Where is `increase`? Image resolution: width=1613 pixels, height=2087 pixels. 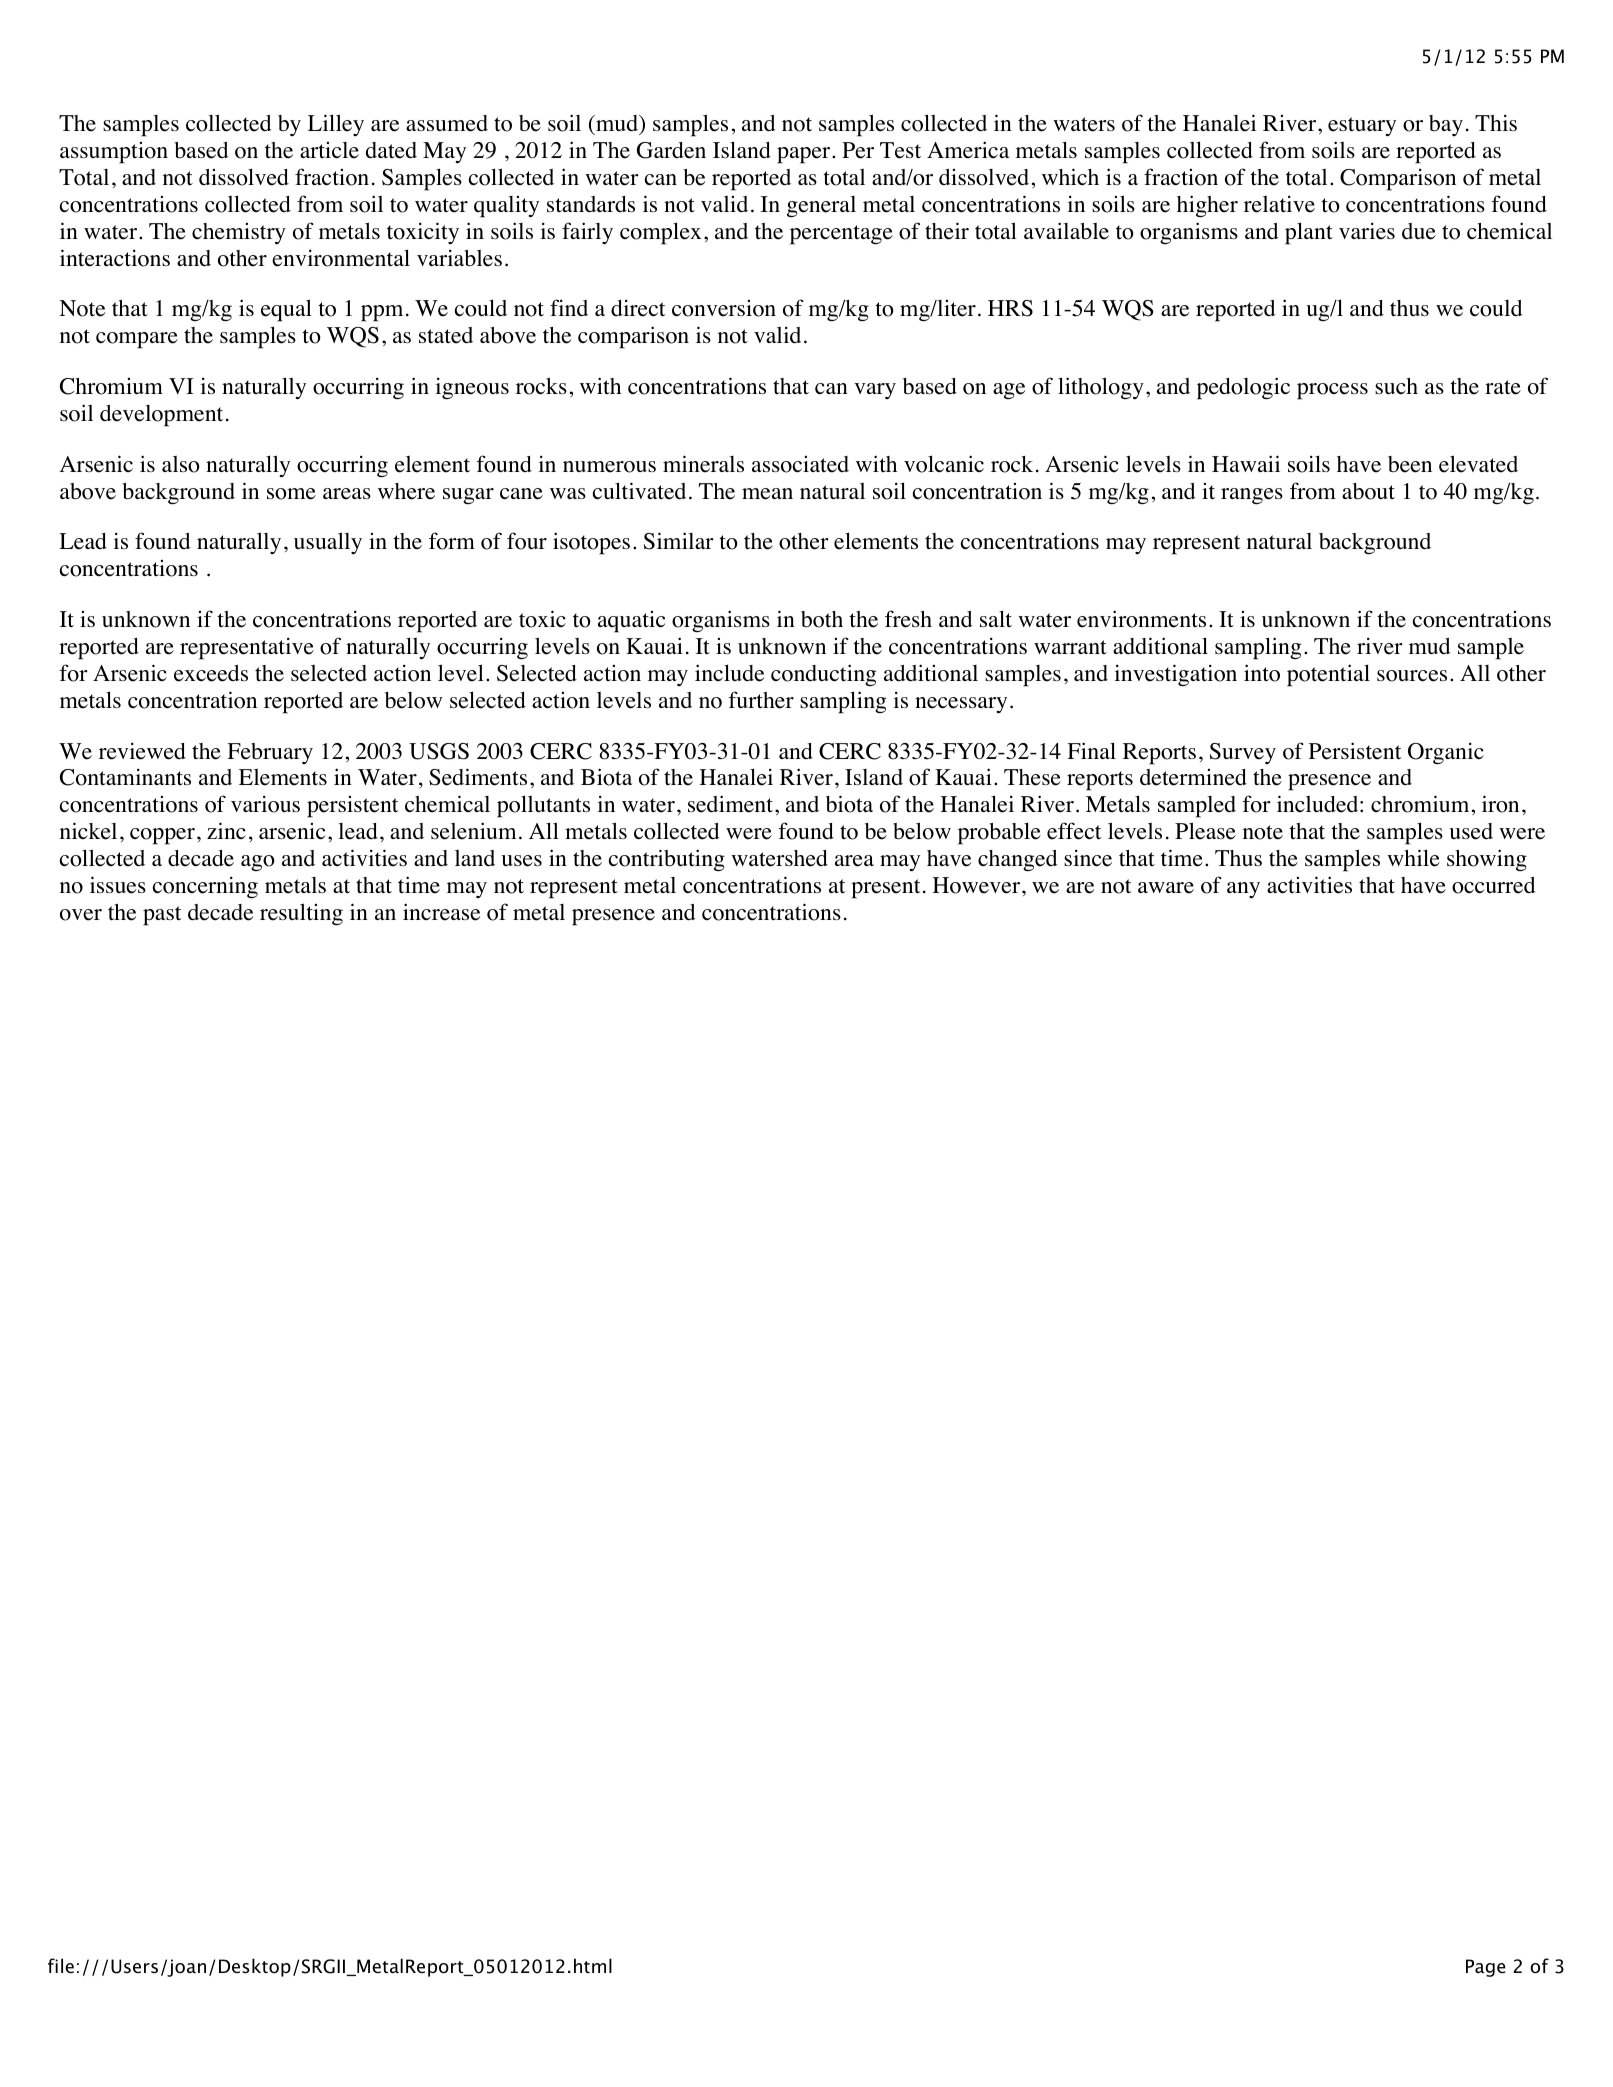 increase is located at coordinates (441, 912).
